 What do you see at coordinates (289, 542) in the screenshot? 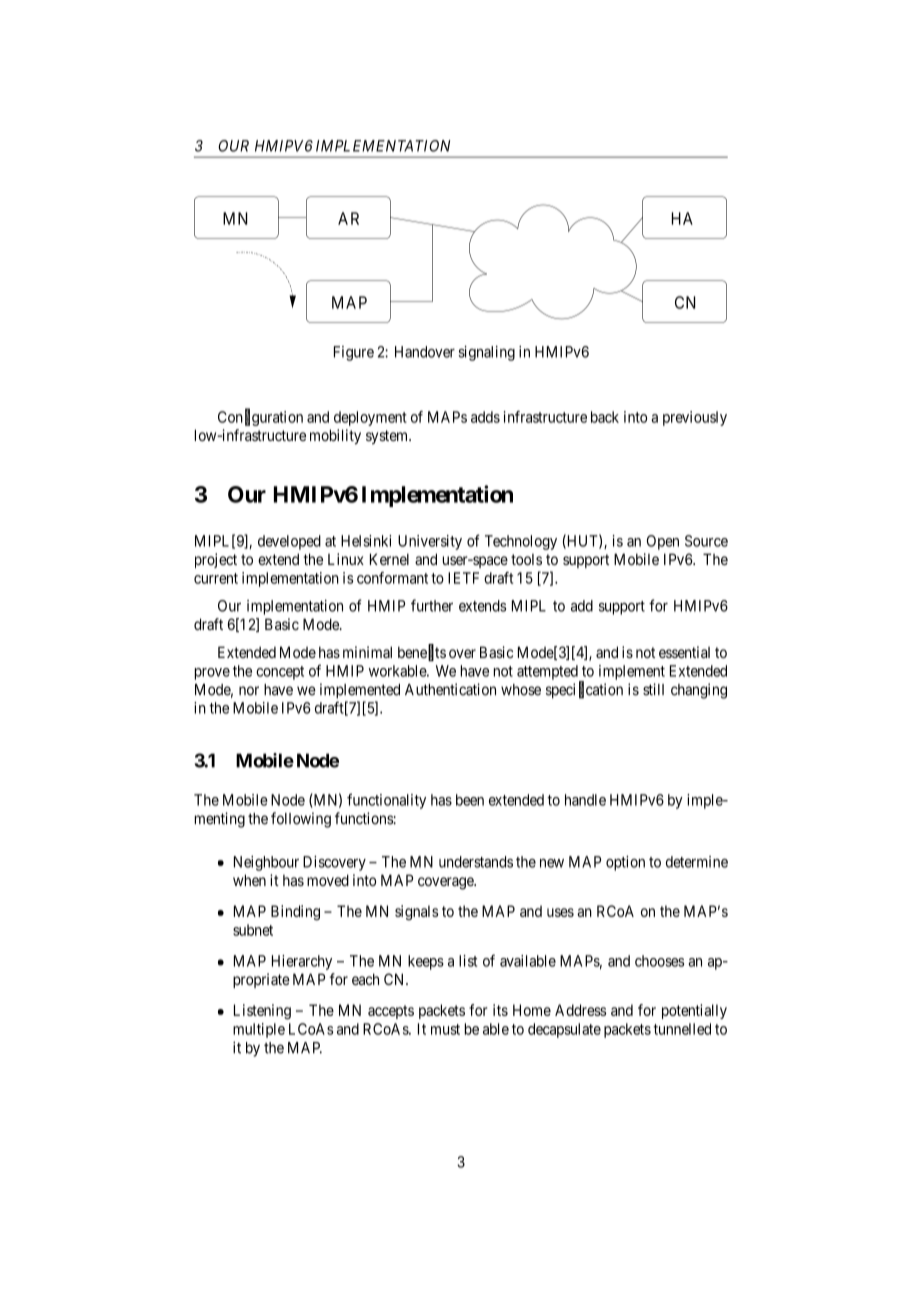
I see `developed` at bounding box center [289, 542].
